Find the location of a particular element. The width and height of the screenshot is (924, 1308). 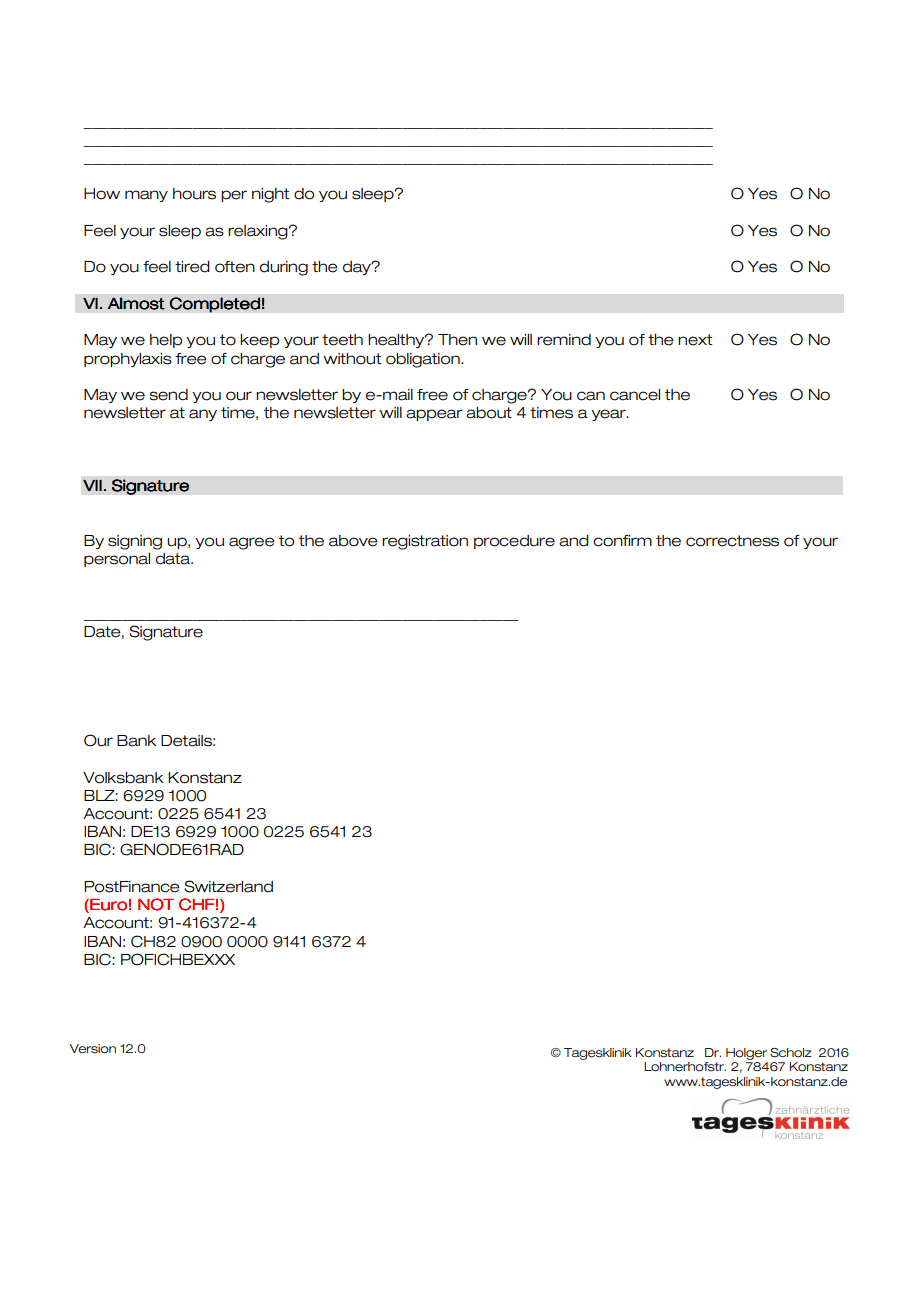

night is located at coordinates (270, 195).
